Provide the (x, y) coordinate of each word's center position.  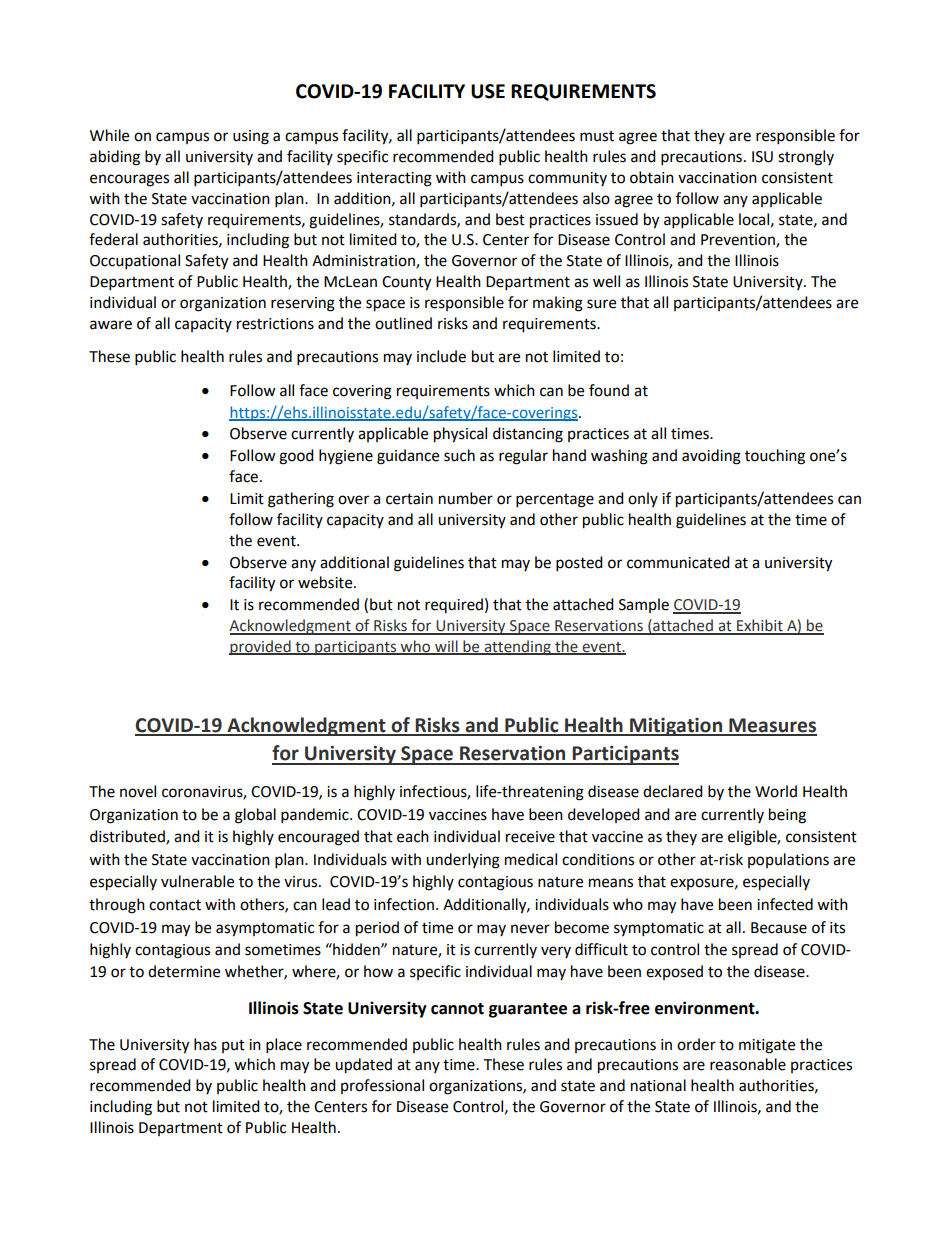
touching (775, 457)
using (251, 137)
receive (530, 837)
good (296, 457)
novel (138, 791)
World (776, 791)
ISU (762, 157)
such (459, 455)
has (205, 1044)
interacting (394, 179)
